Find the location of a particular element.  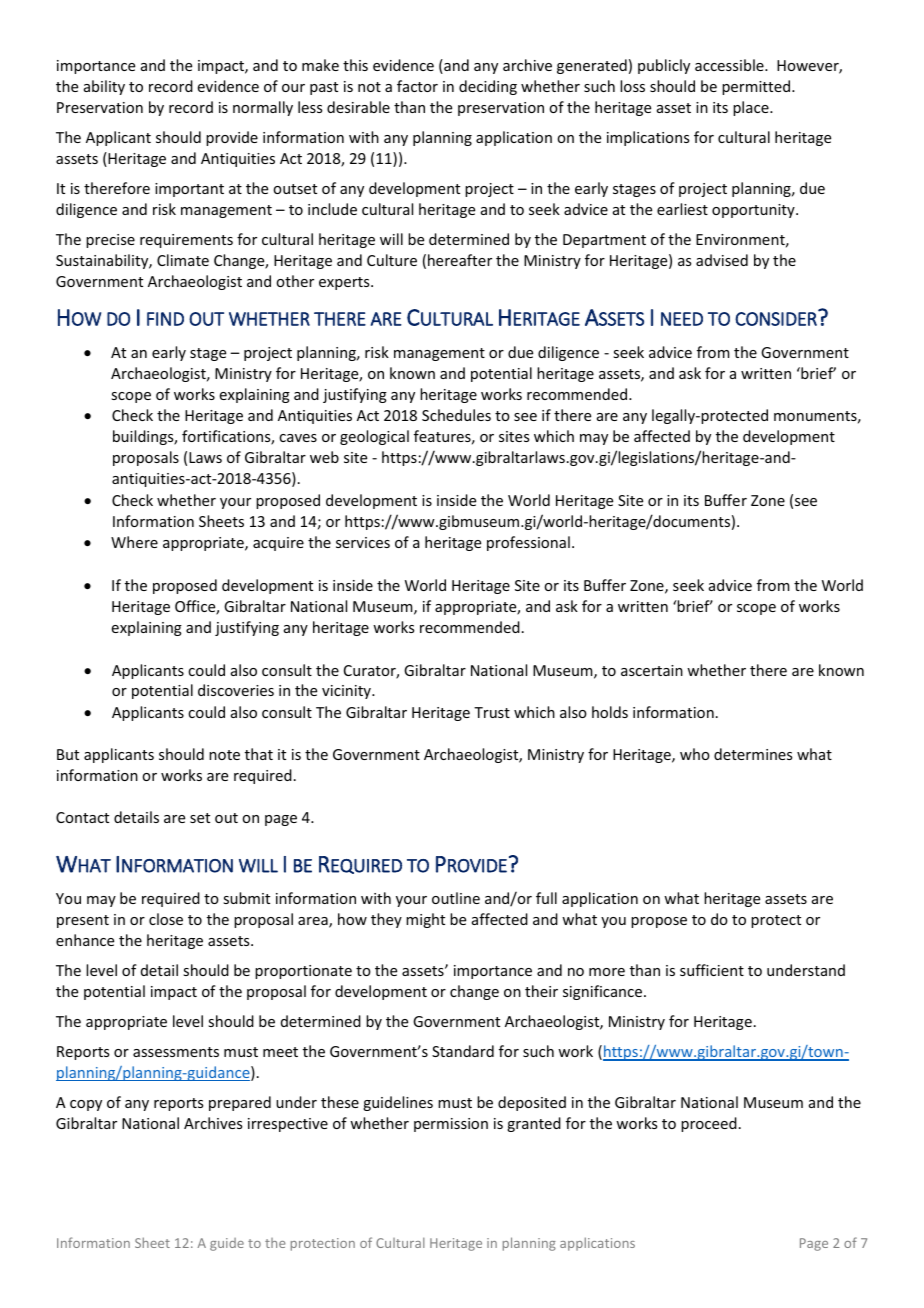

professional is located at coordinates (528, 543).
